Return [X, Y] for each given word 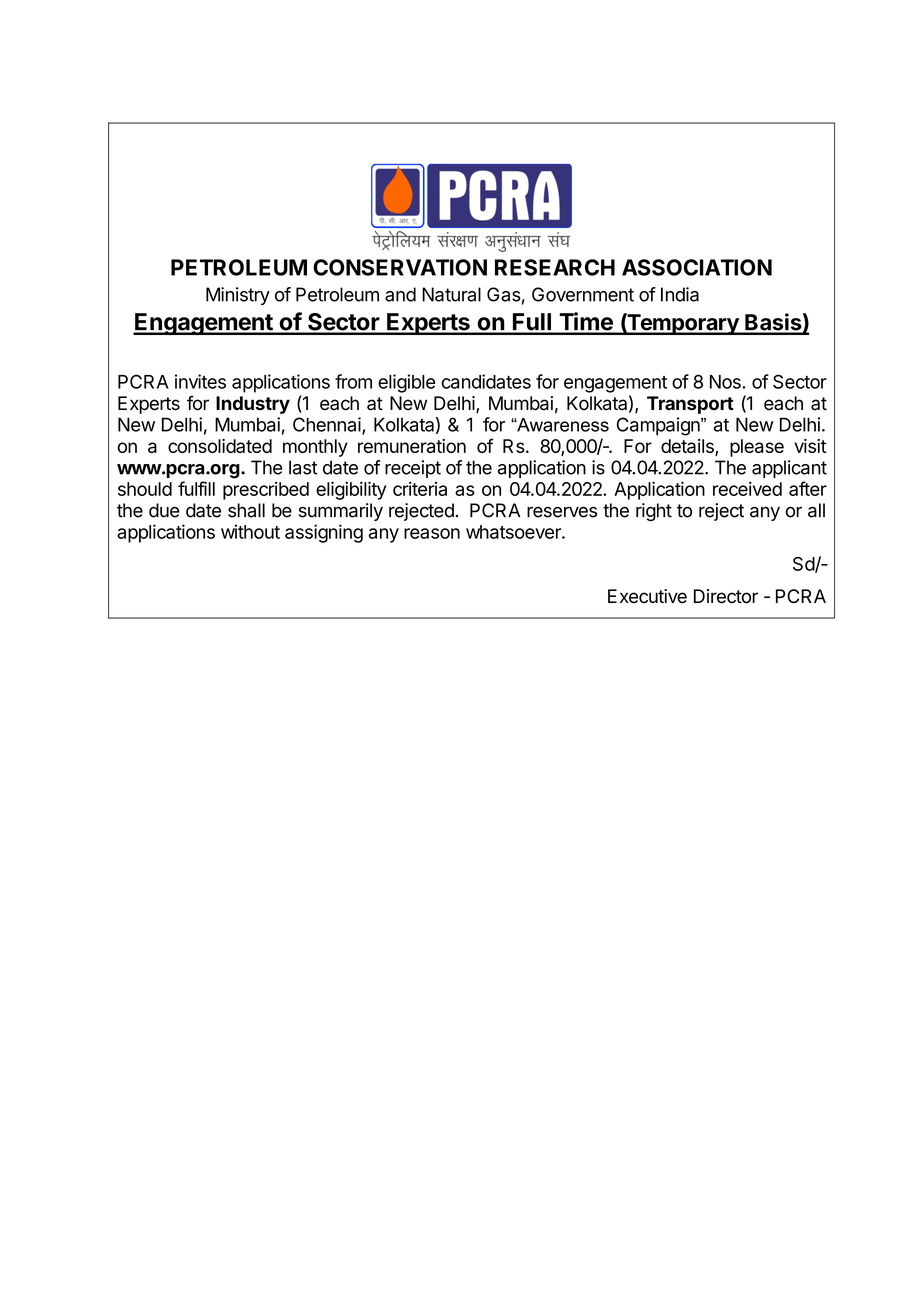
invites [200, 381]
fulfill [196, 488]
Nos [726, 382]
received [747, 488]
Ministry [238, 296]
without [250, 531]
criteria [420, 489]
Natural [451, 294]
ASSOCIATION [697, 267]
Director [726, 596]
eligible [407, 383]
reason [432, 533]
